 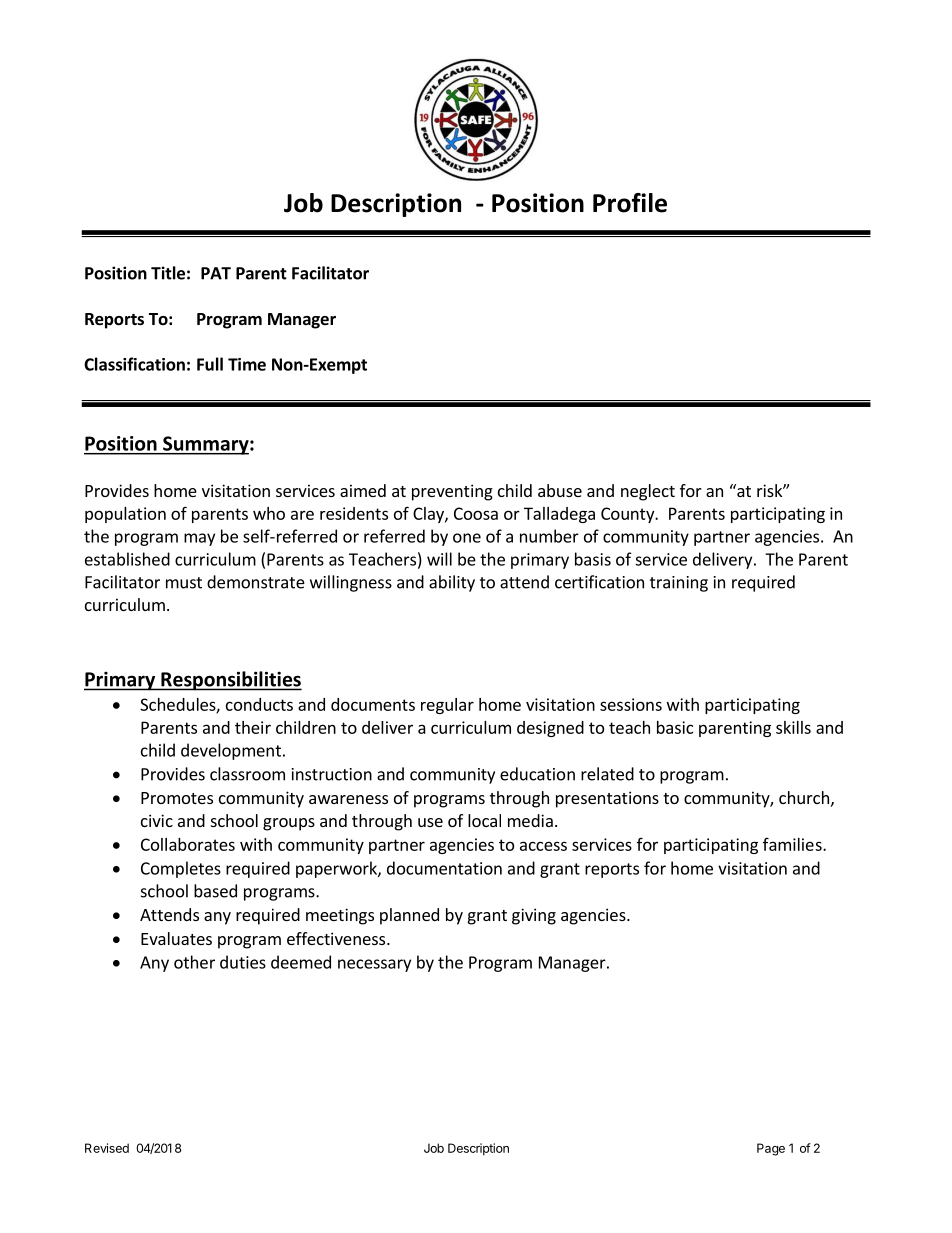 I want to click on basic, so click(x=675, y=727).
